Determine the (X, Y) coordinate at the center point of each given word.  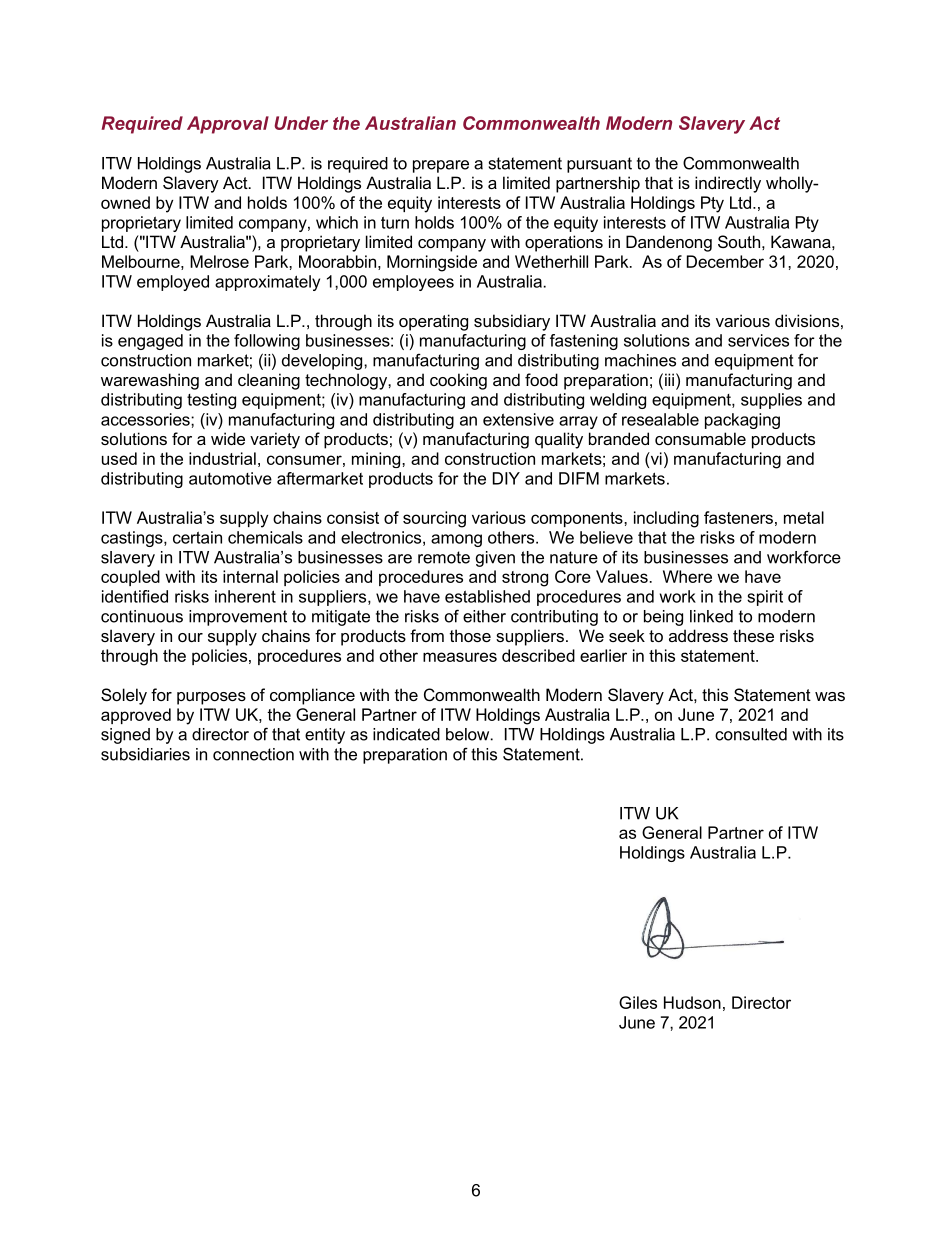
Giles (638, 1002)
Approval (228, 125)
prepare (441, 166)
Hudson (692, 1002)
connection (253, 754)
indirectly (728, 184)
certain (197, 537)
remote (444, 557)
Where (687, 576)
